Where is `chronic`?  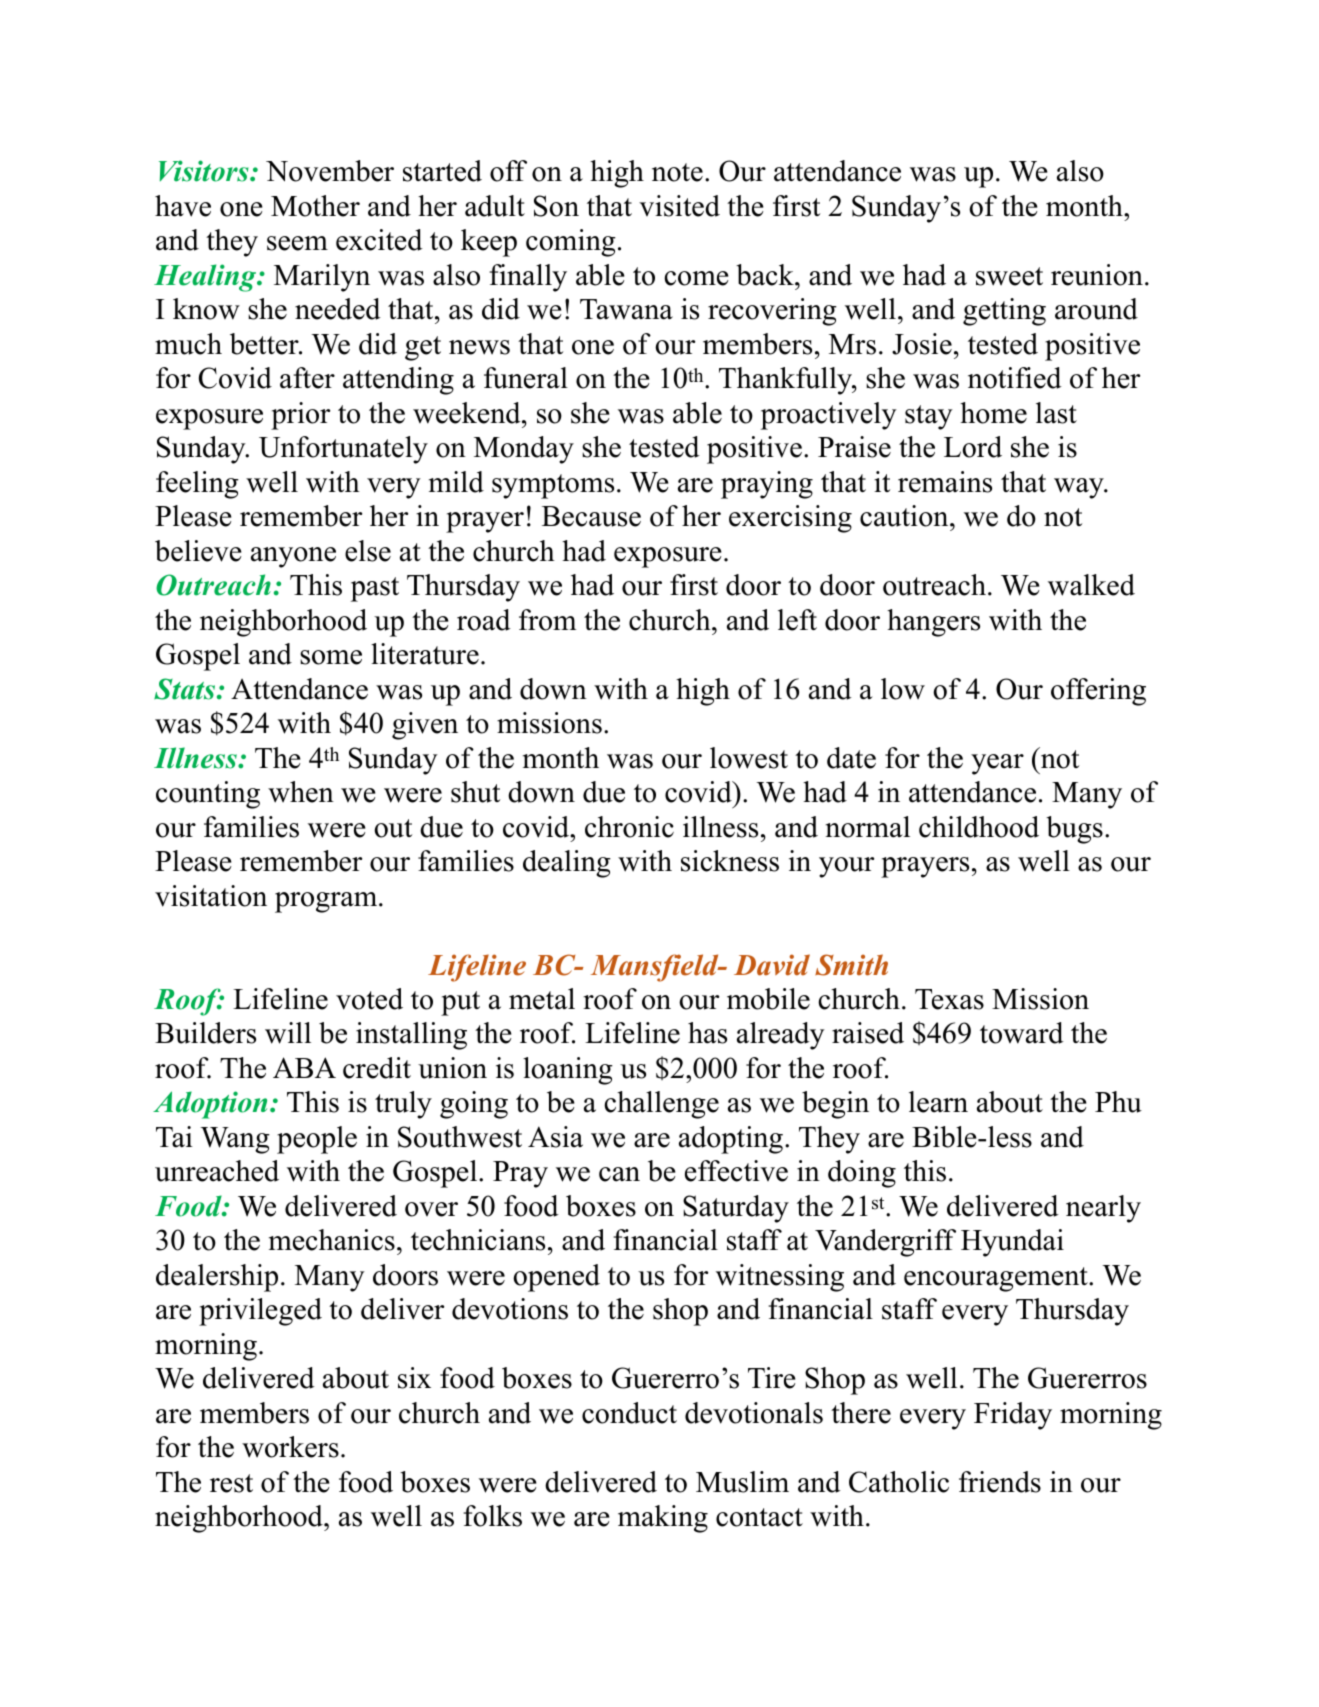 chronic is located at coordinates (629, 827).
